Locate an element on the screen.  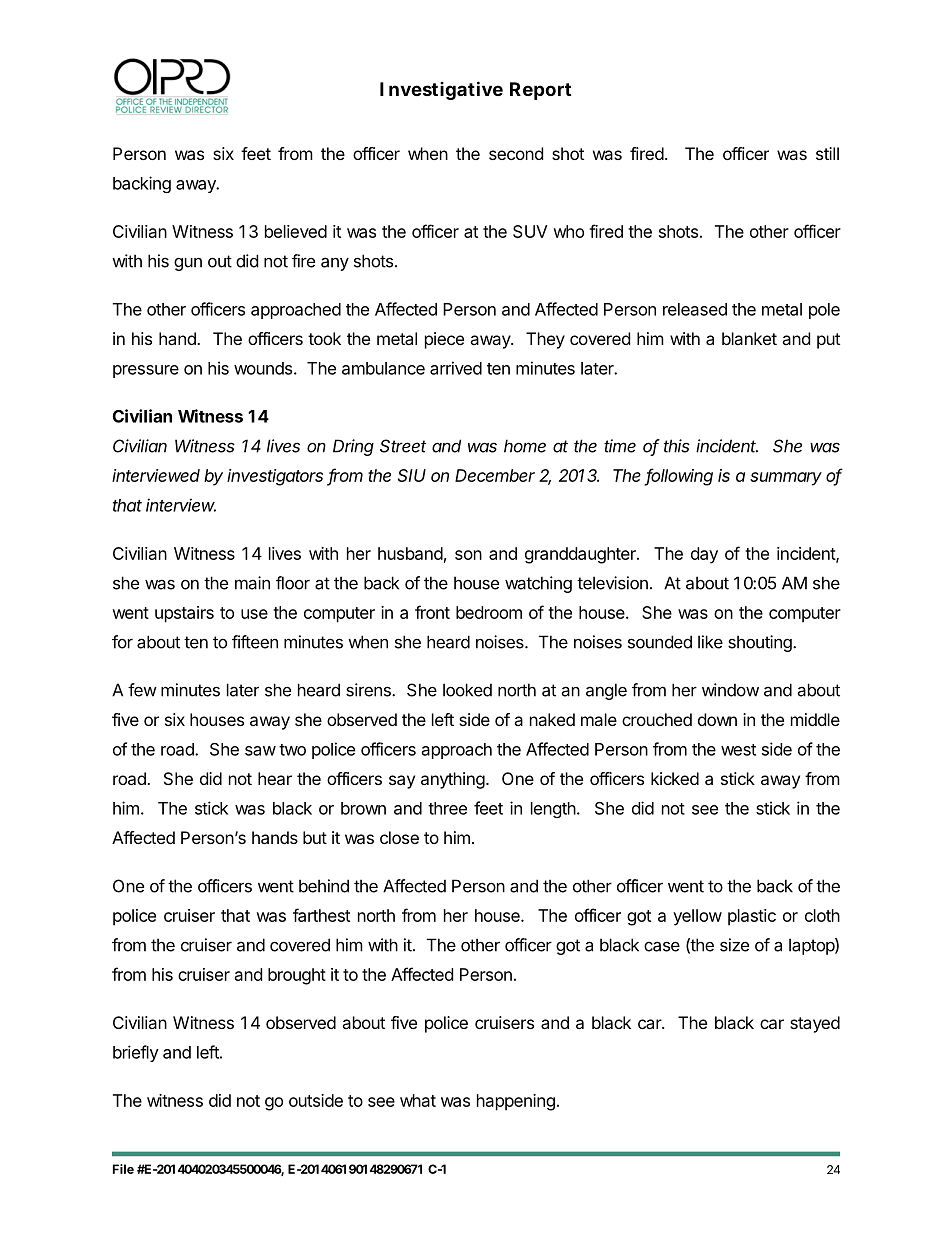
Investigative is located at coordinates (441, 90).
